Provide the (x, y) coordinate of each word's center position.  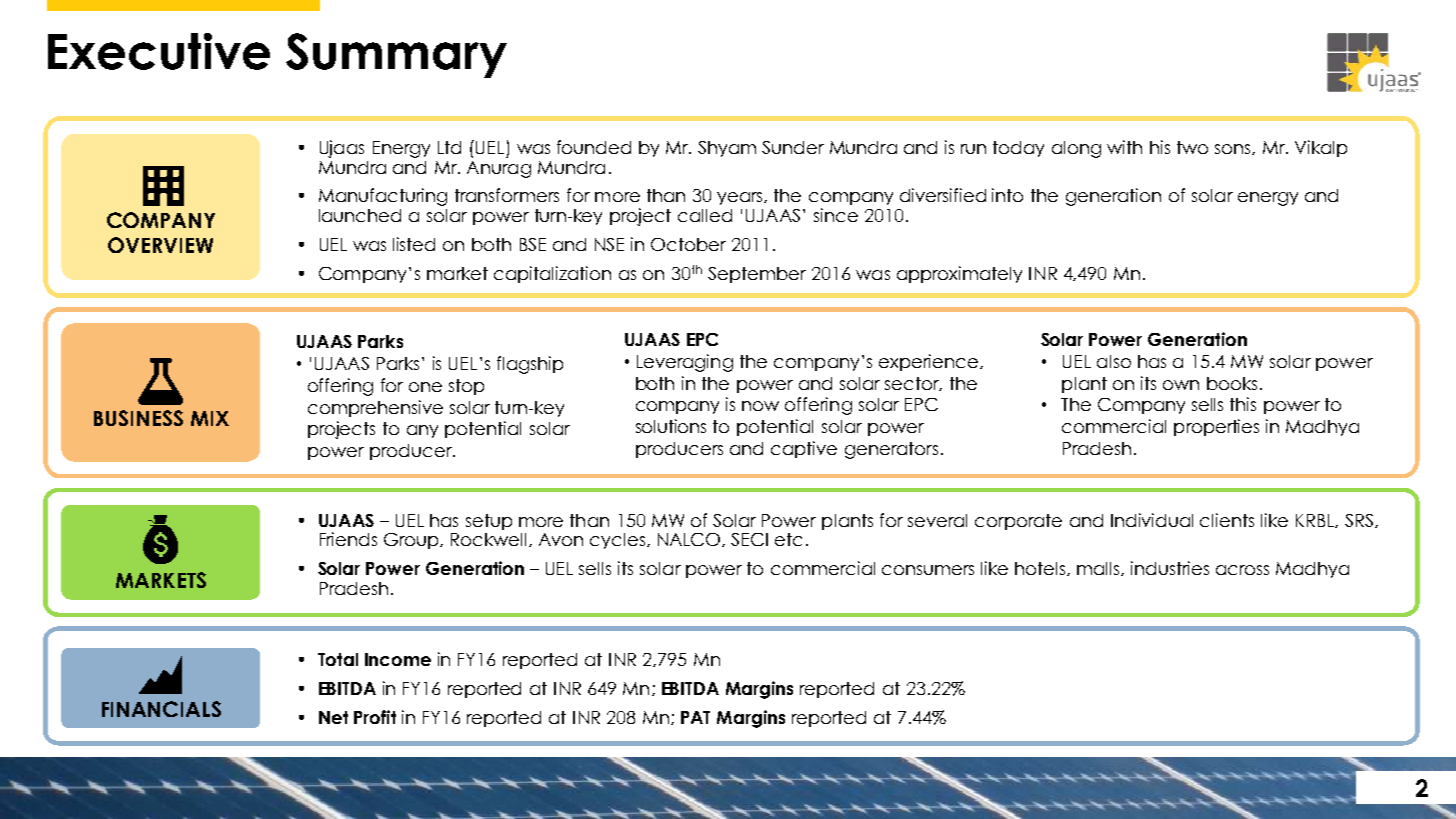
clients (1227, 520)
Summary (396, 55)
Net (333, 717)
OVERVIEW (160, 245)
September (757, 275)
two (1192, 147)
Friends (348, 539)
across (1242, 570)
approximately (959, 274)
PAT (695, 717)
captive (804, 449)
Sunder (793, 147)
